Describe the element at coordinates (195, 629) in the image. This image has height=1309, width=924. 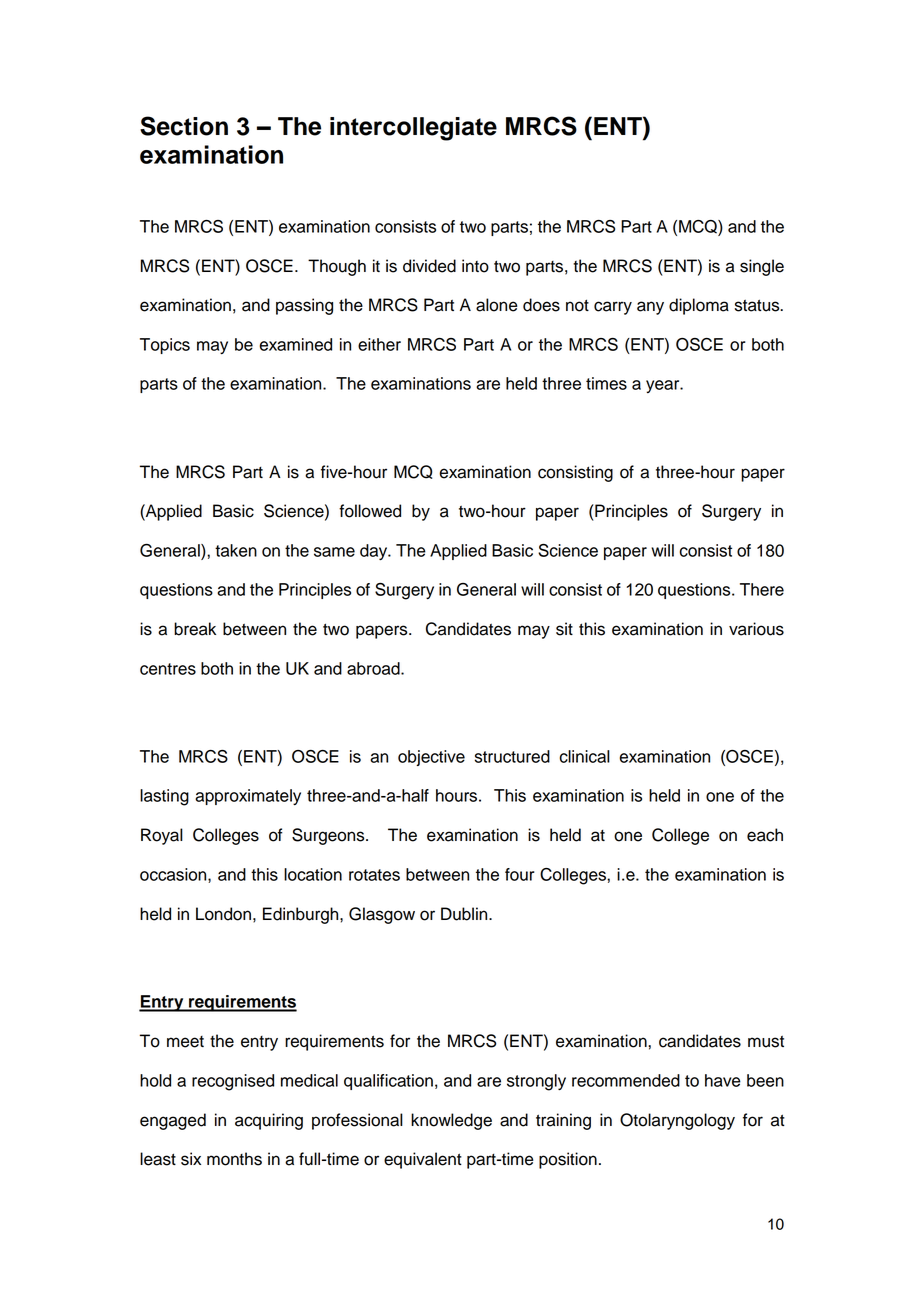
I see `break` at that location.
